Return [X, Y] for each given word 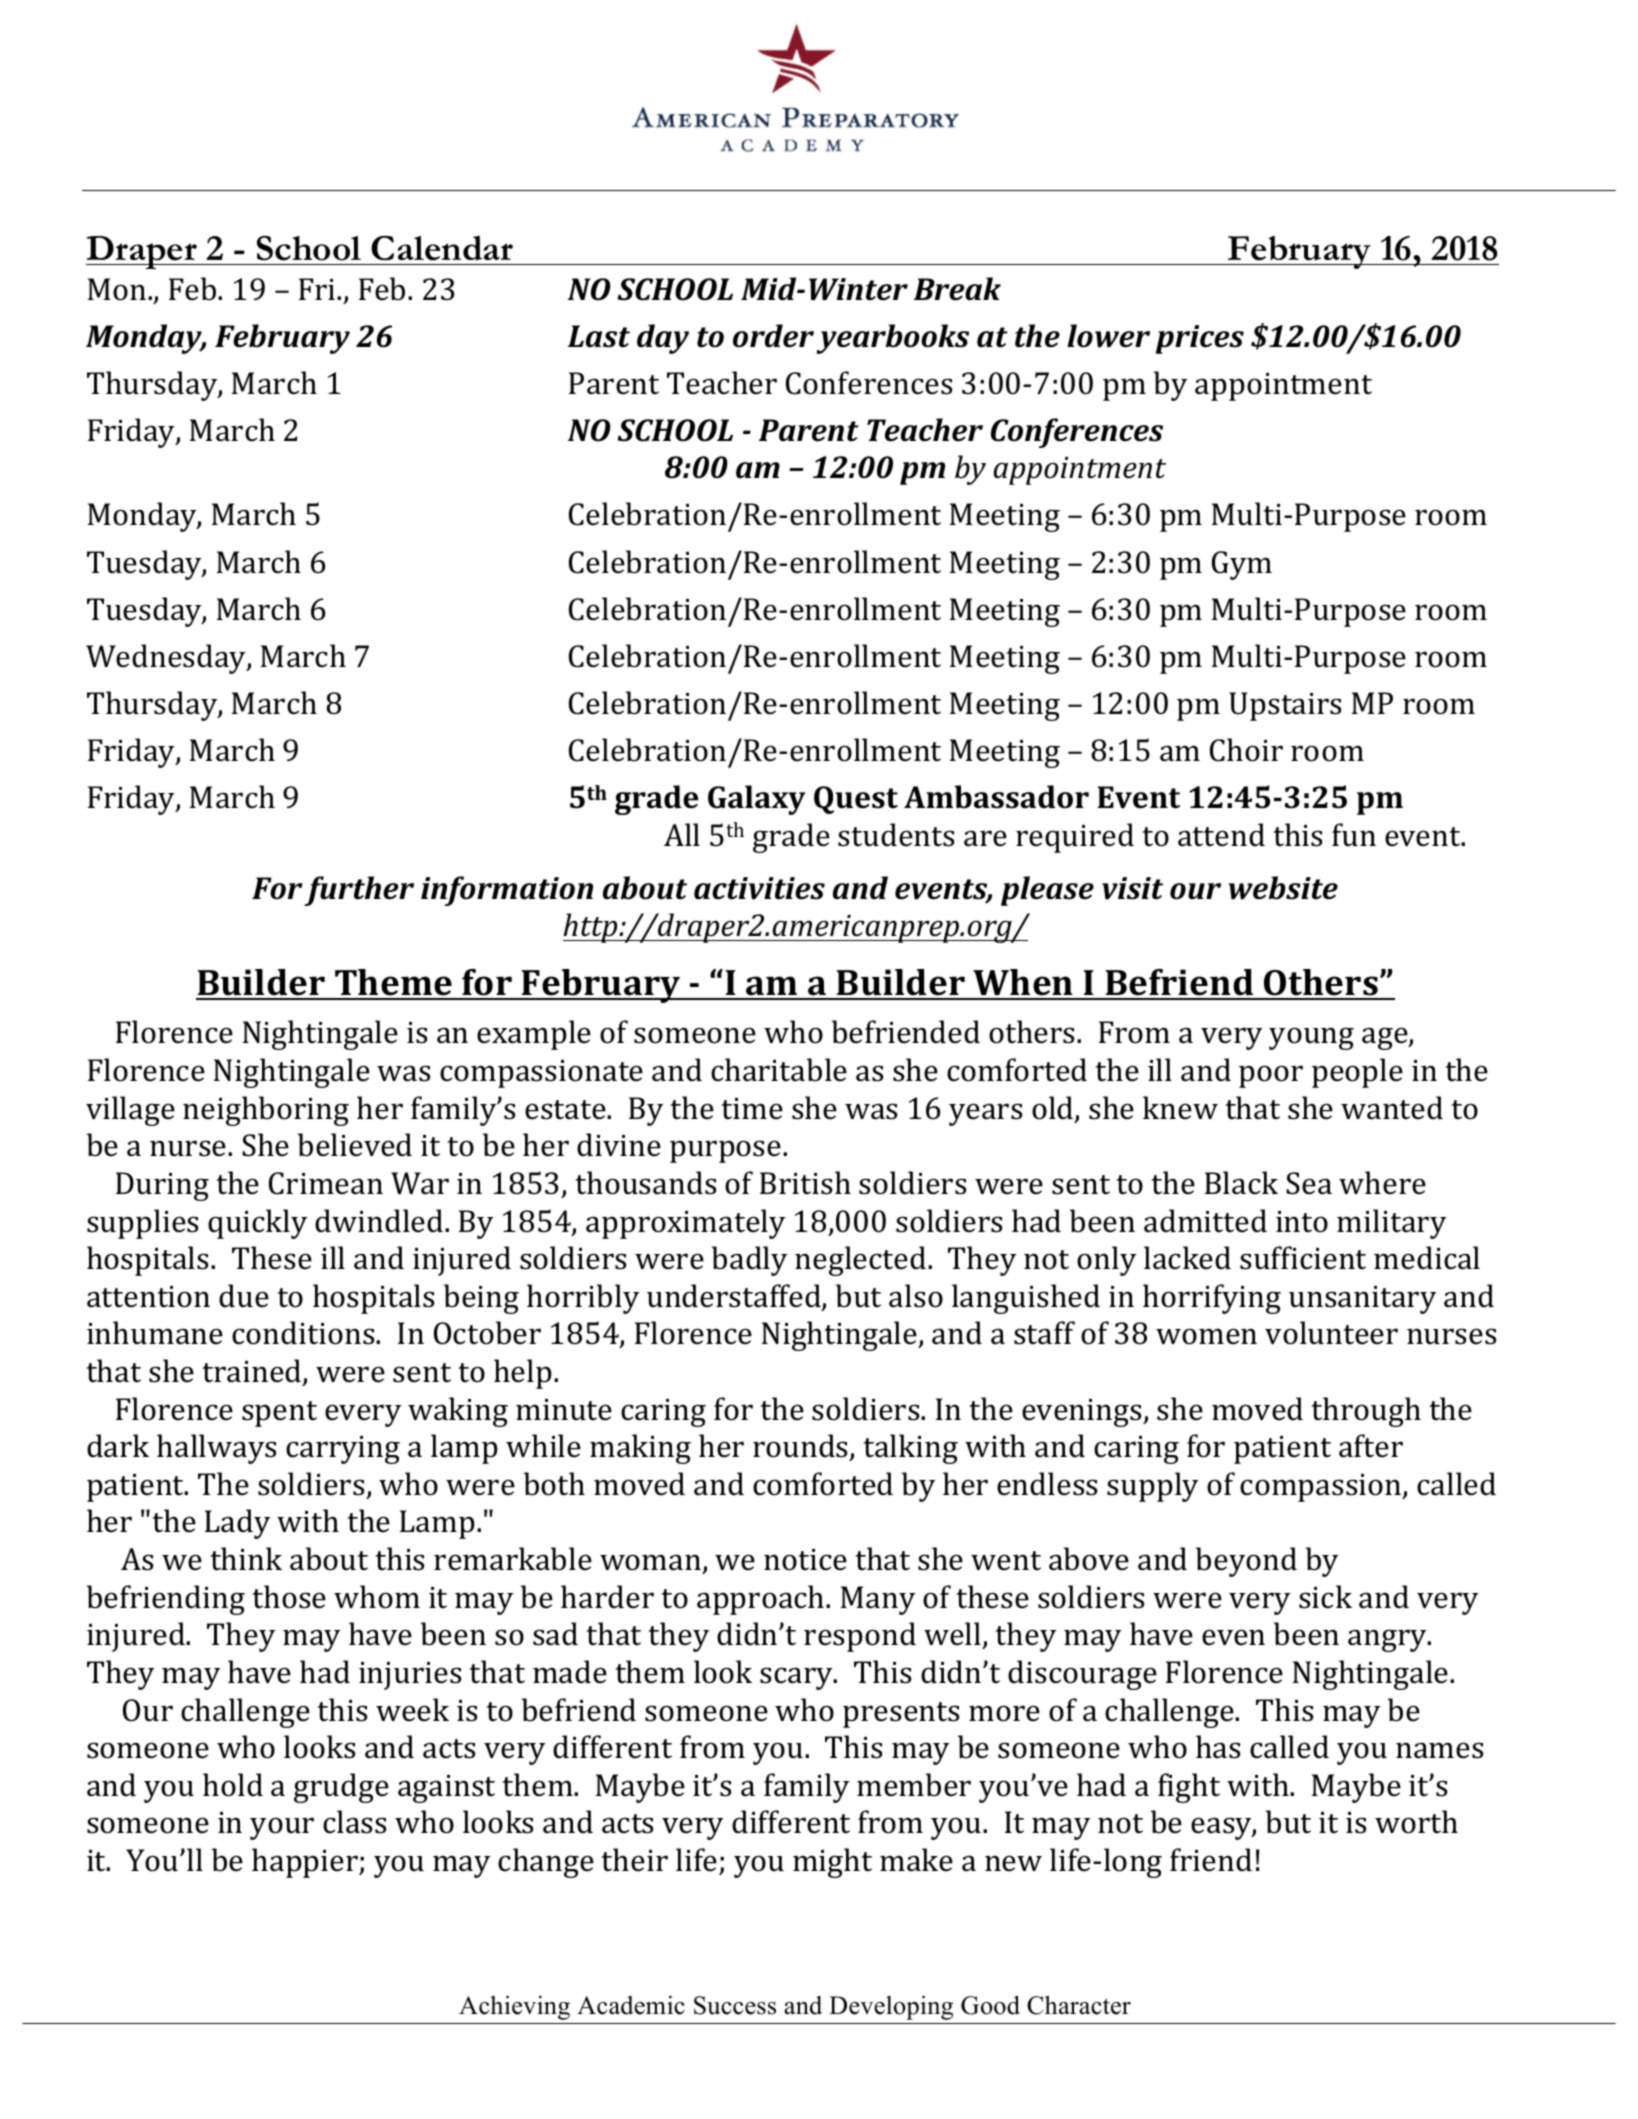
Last [599, 336]
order [773, 336]
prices [1200, 339]
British [805, 1183]
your [282, 1828]
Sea [1309, 1183]
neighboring [266, 1111]
